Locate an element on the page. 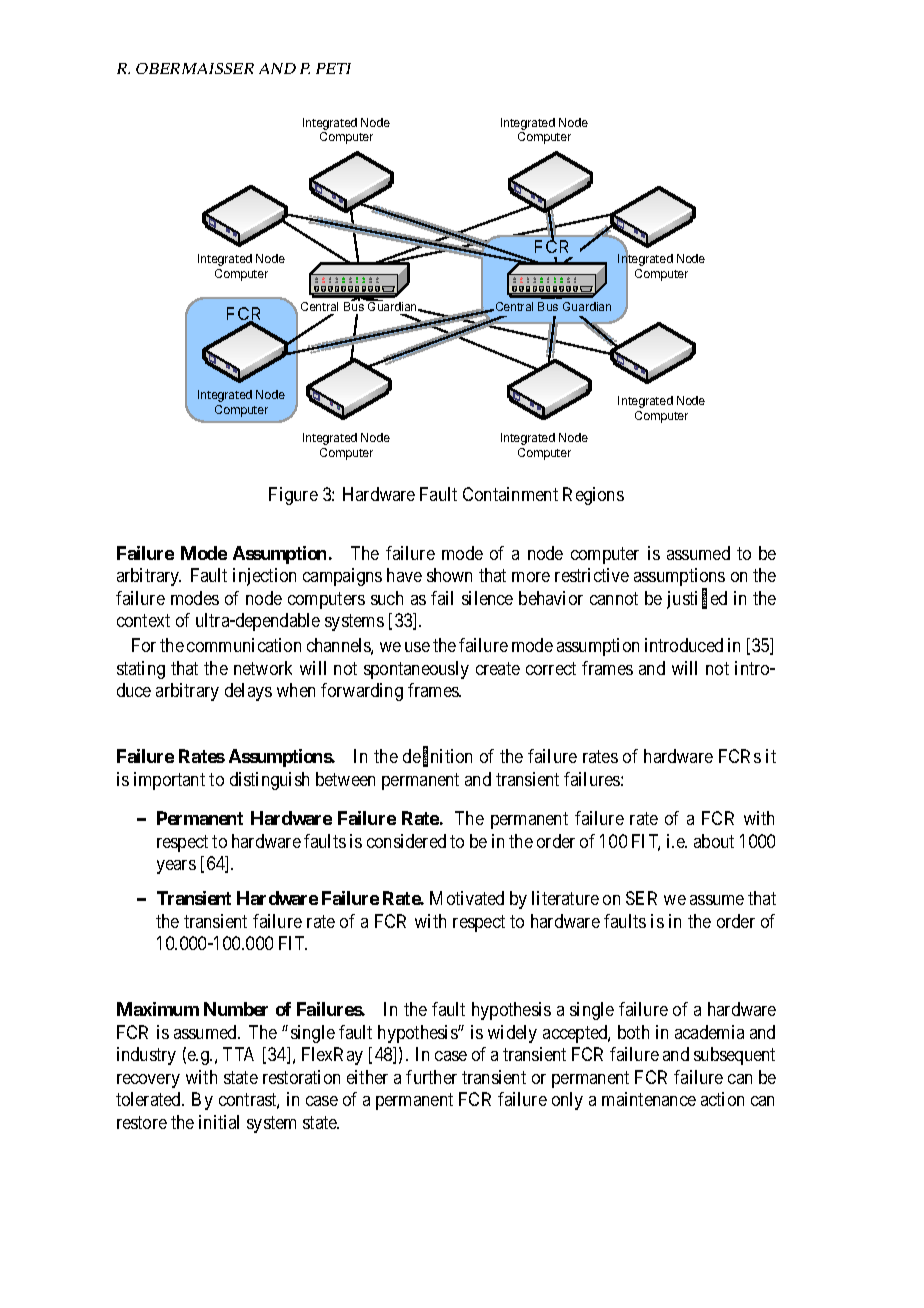  correct is located at coordinates (551, 668).
